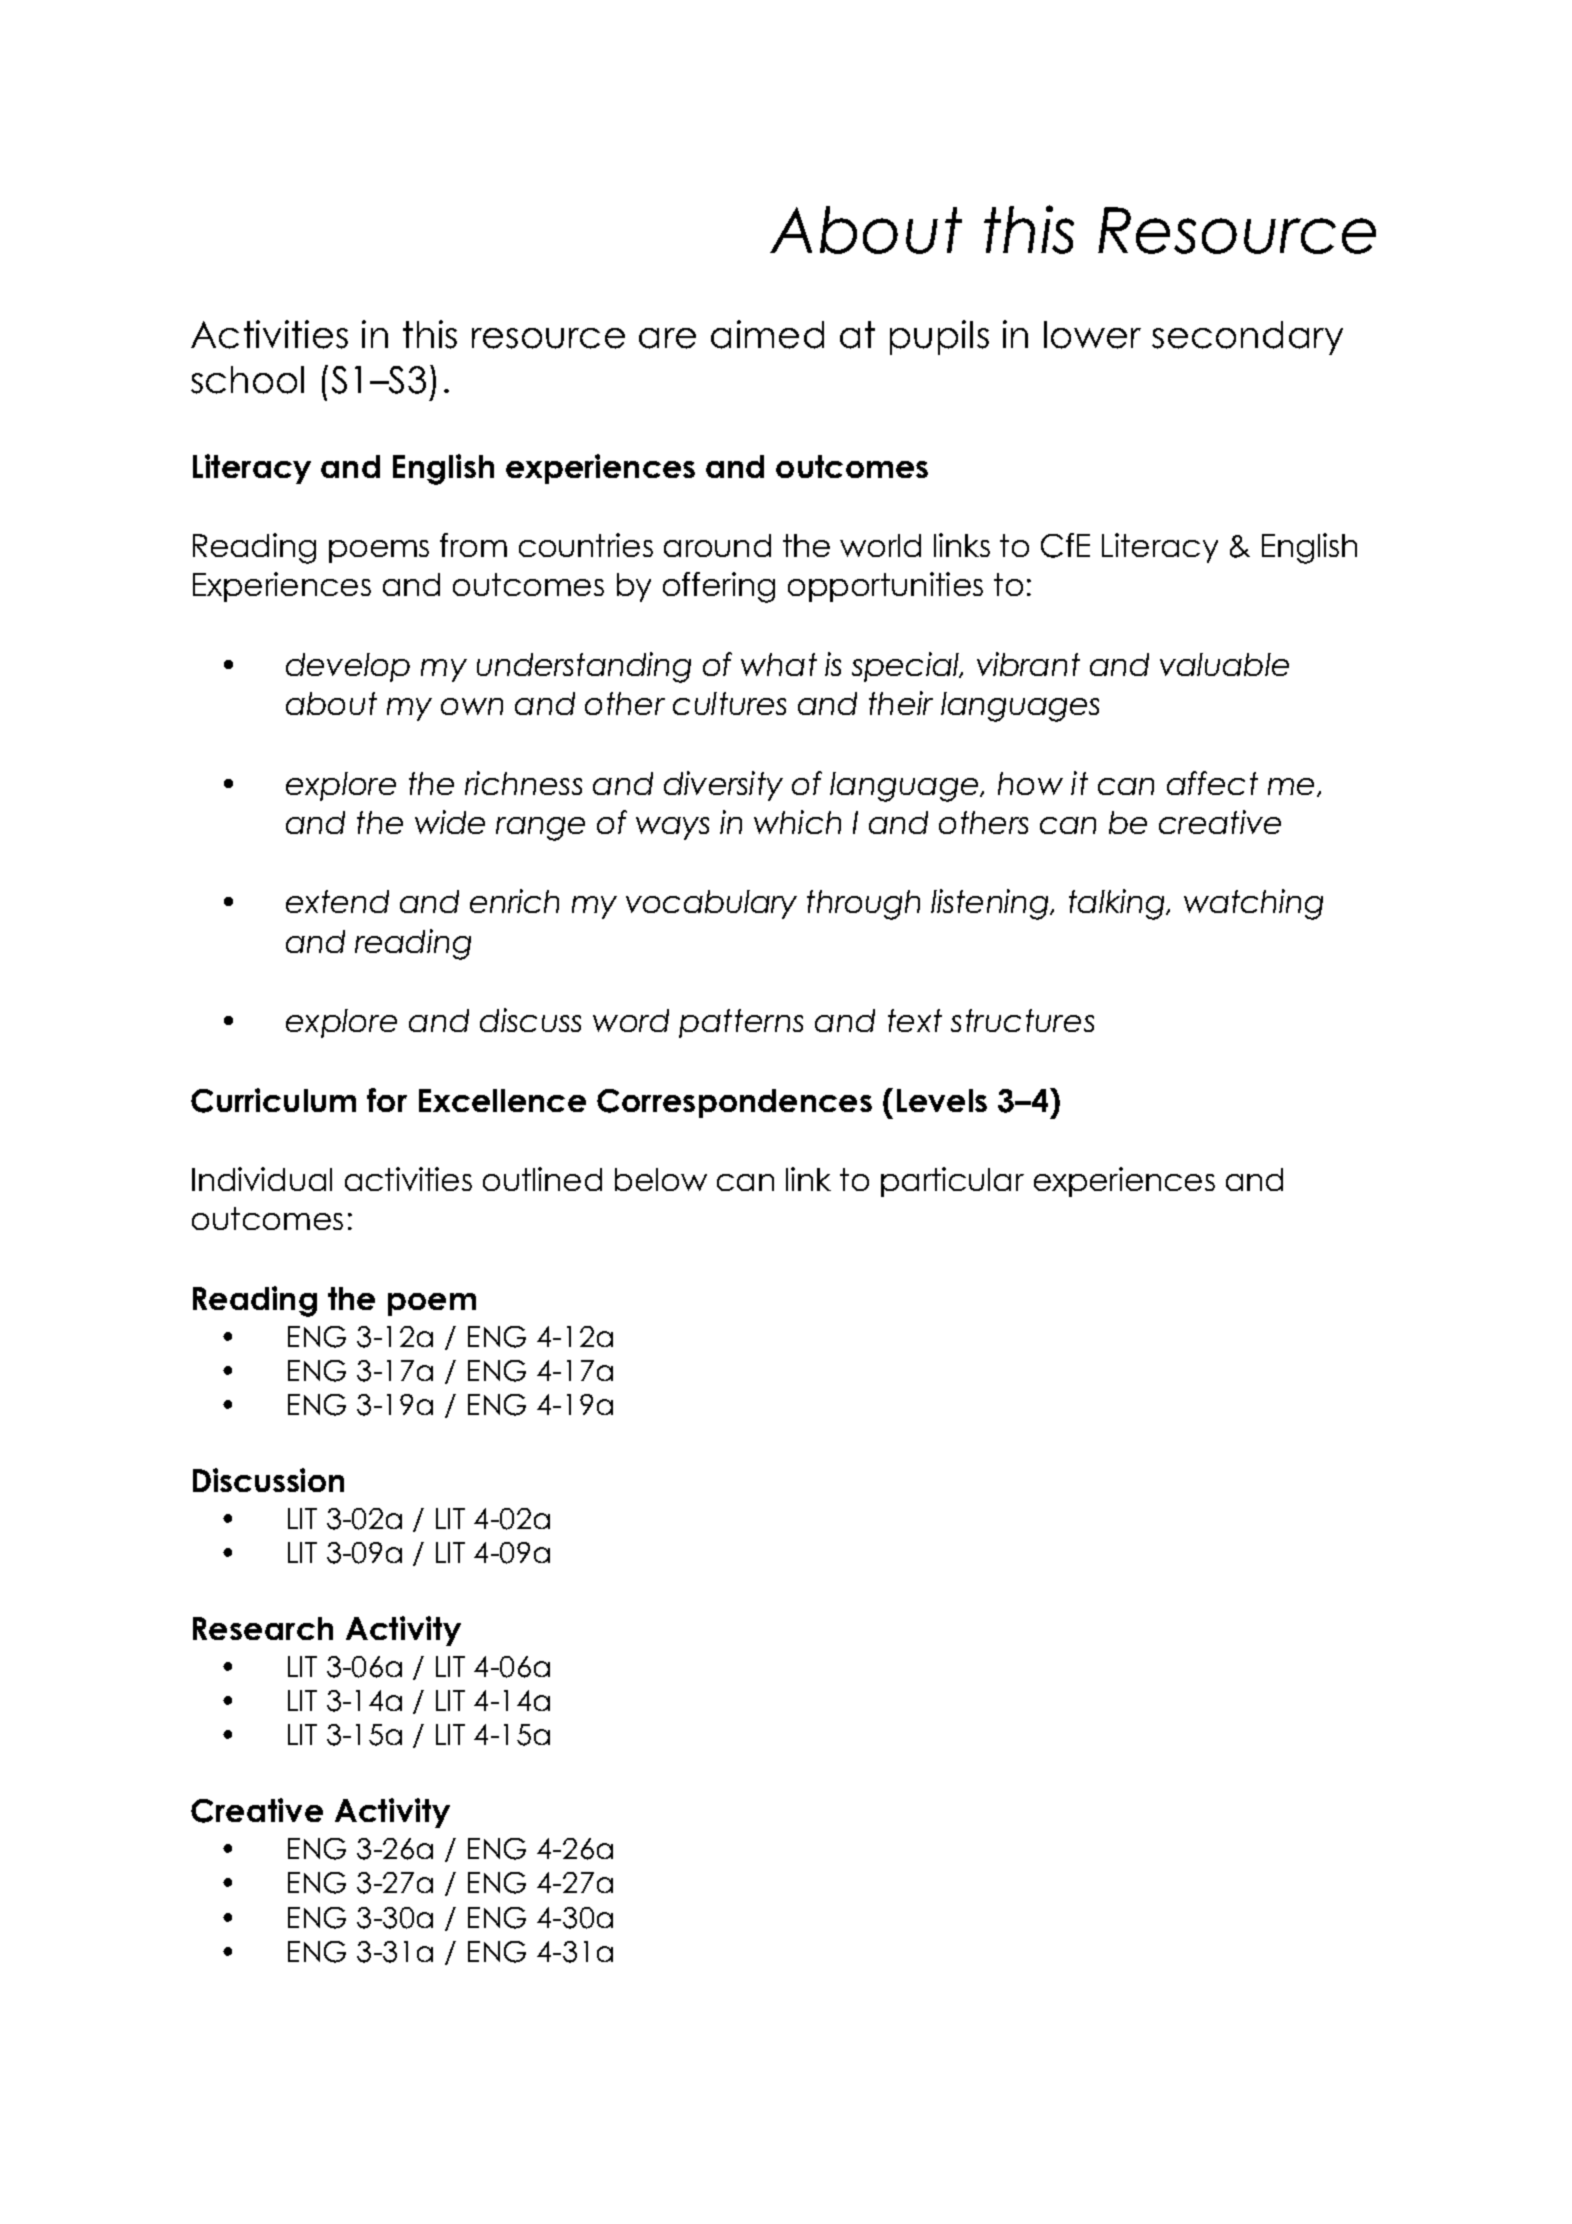 The height and width of the screenshot is (2224, 1572). What do you see at coordinates (263, 1628) in the screenshot?
I see `Research` at bounding box center [263, 1628].
